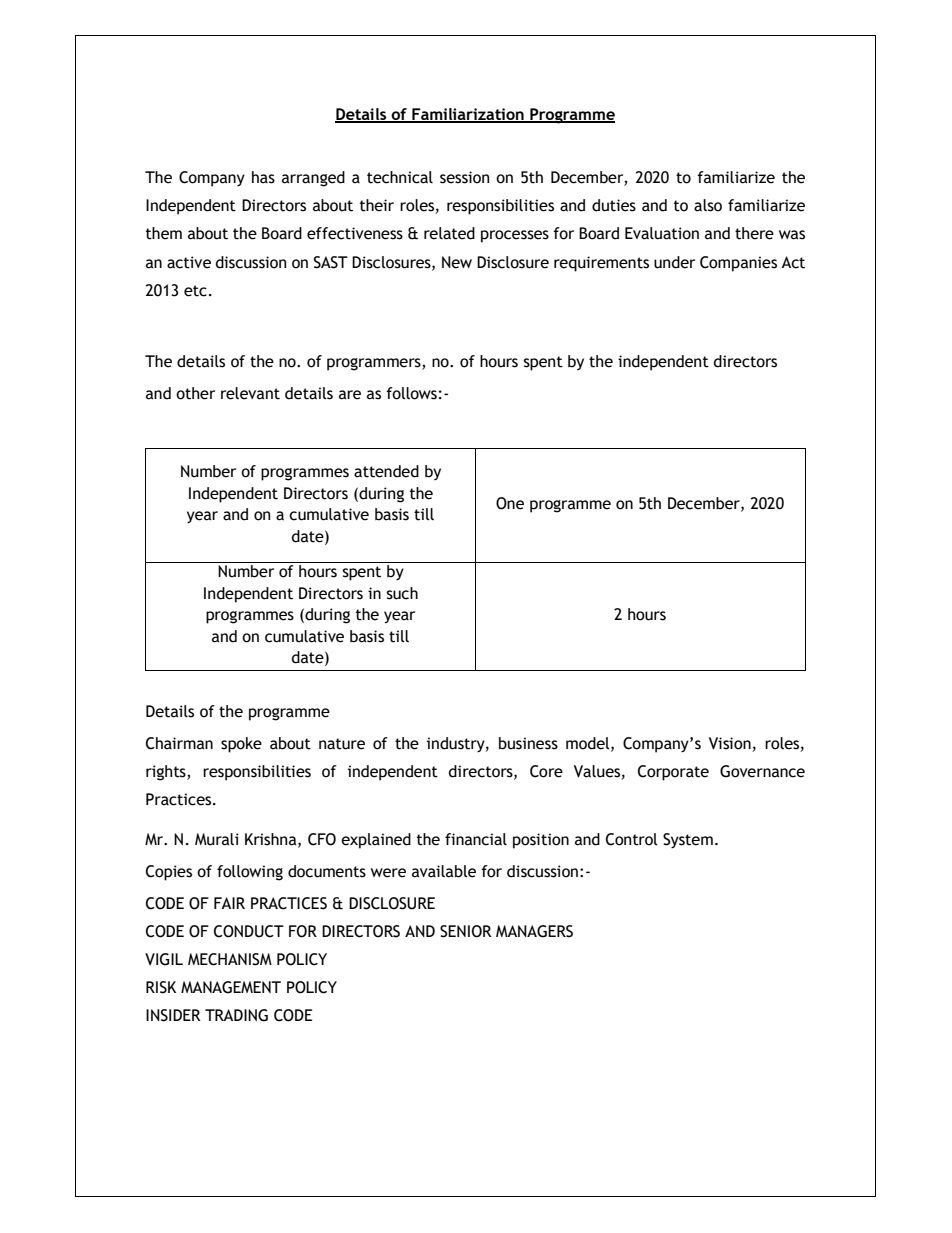 The height and width of the screenshot is (1233, 952). Describe the element at coordinates (730, 743) in the screenshot. I see `Vision` at that location.
